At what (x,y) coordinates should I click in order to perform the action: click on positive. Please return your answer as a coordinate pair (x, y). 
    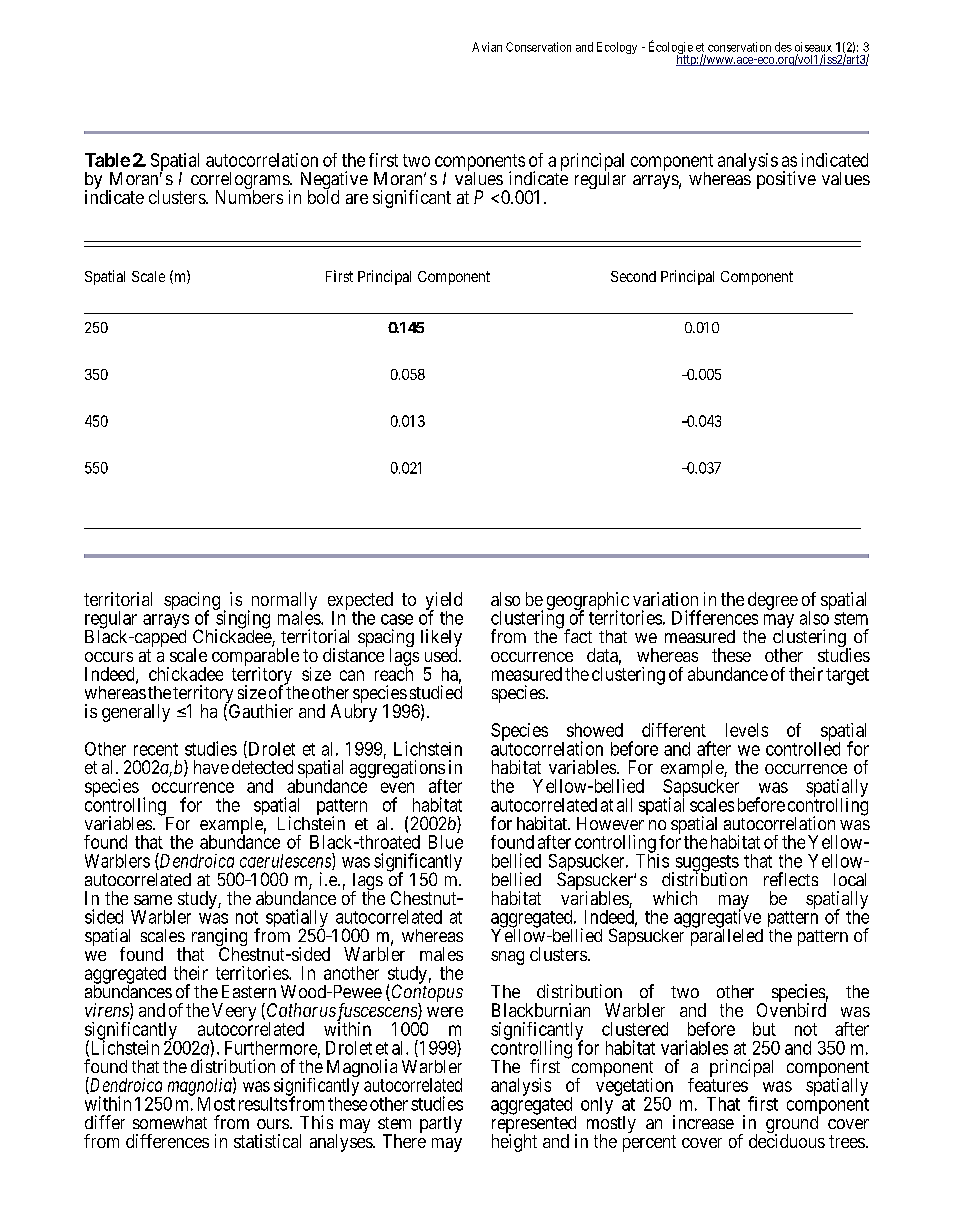
    Looking at the image, I should click on (786, 180).
